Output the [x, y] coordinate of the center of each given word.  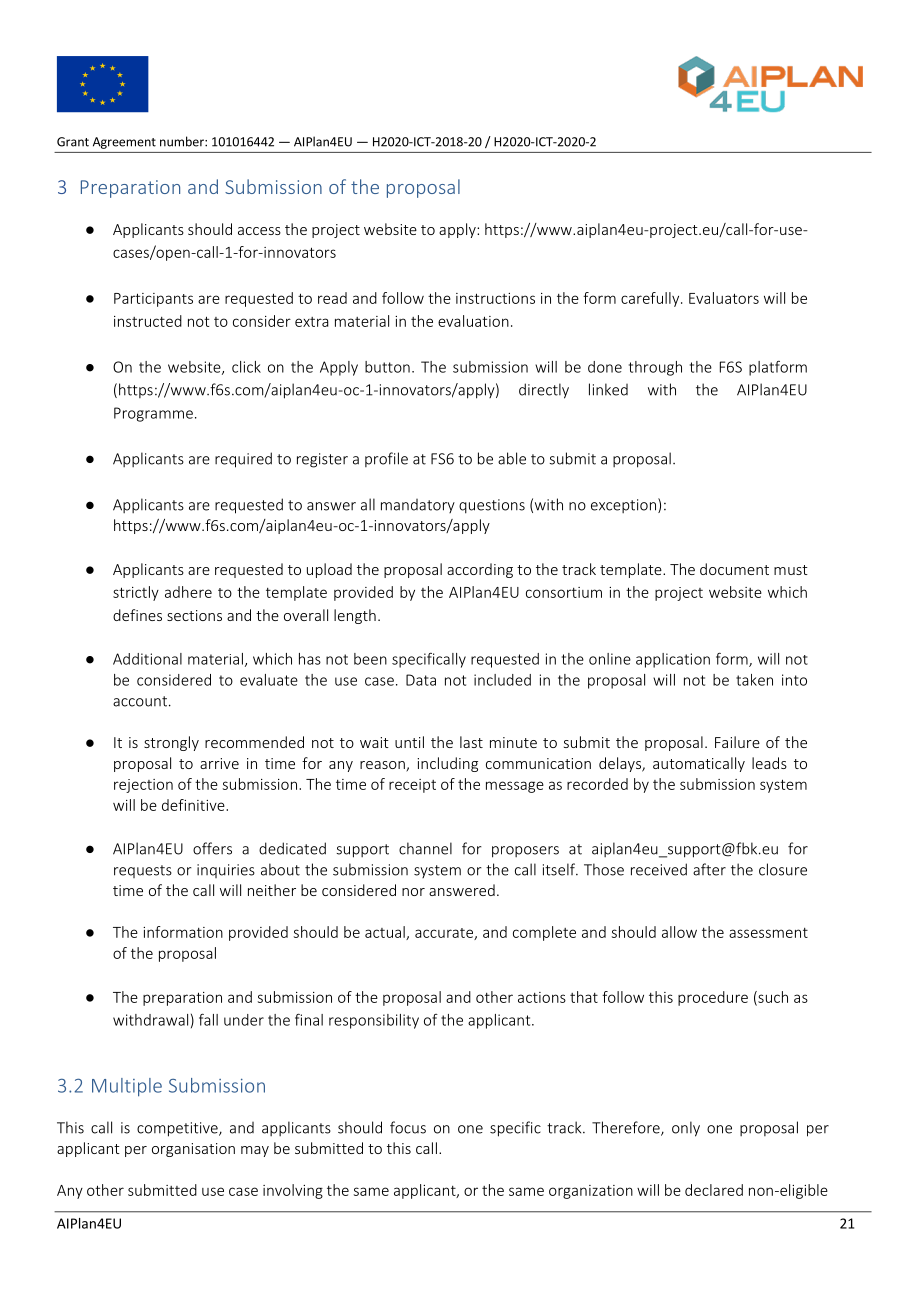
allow [679, 932]
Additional [147, 659]
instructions [495, 298]
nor [413, 892]
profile [386, 459]
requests [143, 871]
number [183, 141]
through [655, 368]
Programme [153, 414]
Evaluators [724, 298]
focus [408, 1127]
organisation [193, 1150]
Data [421, 680]
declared [714, 1190]
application [673, 660]
